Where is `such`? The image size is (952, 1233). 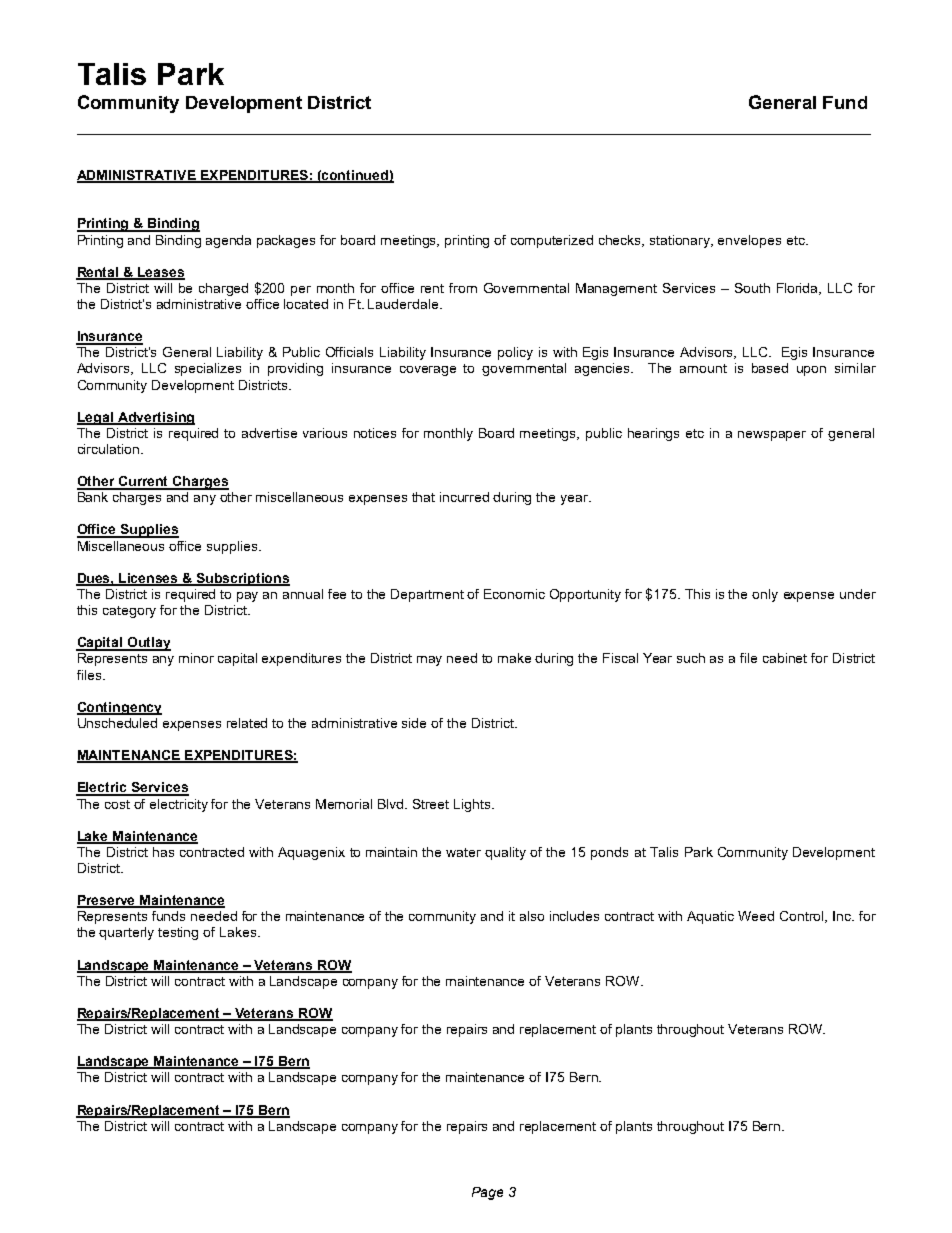
such is located at coordinates (691, 658).
